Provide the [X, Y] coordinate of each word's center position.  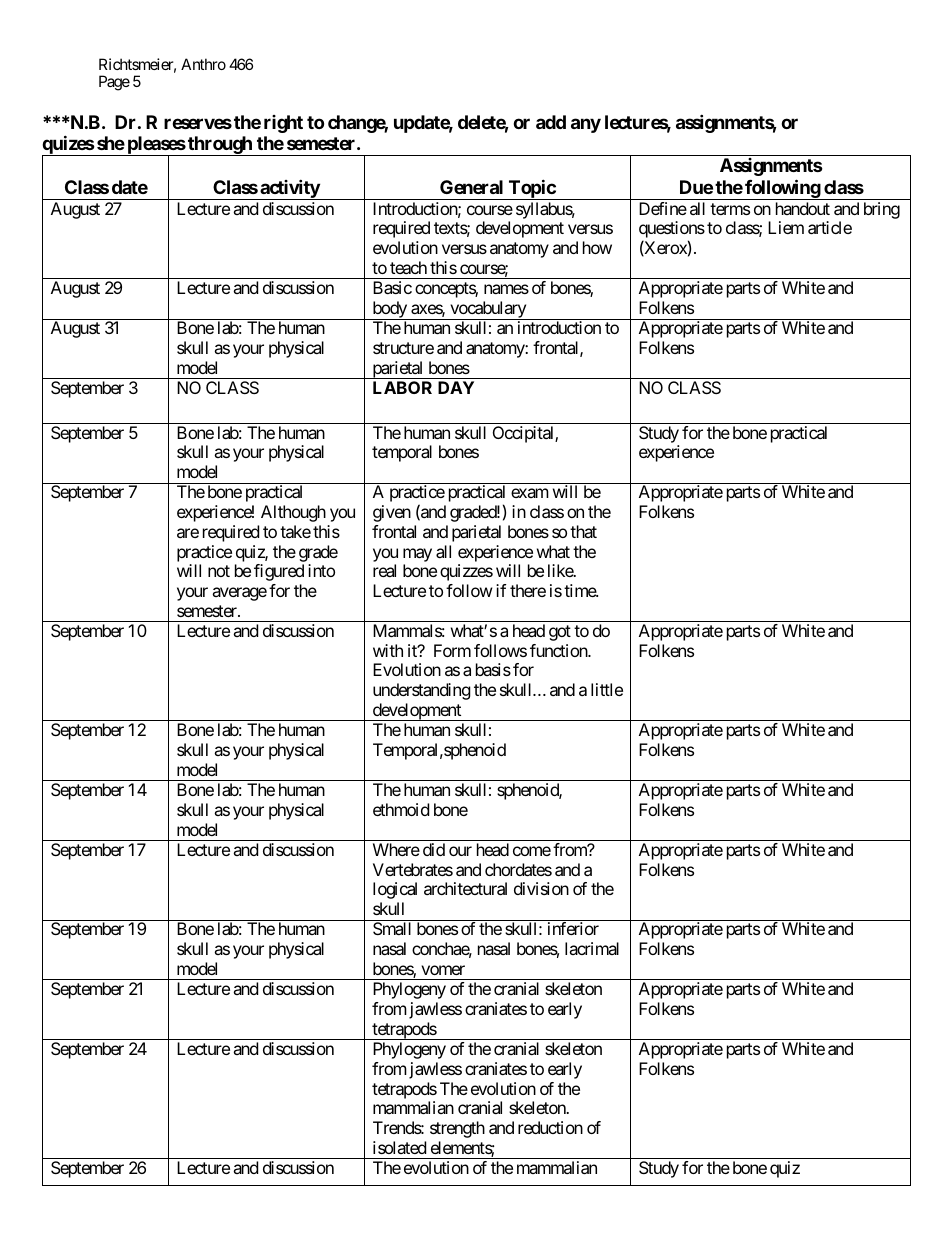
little [607, 689]
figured [279, 572]
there [528, 590]
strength [457, 1129]
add [551, 122]
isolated [399, 1147]
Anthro [203, 64]
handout [803, 208]
